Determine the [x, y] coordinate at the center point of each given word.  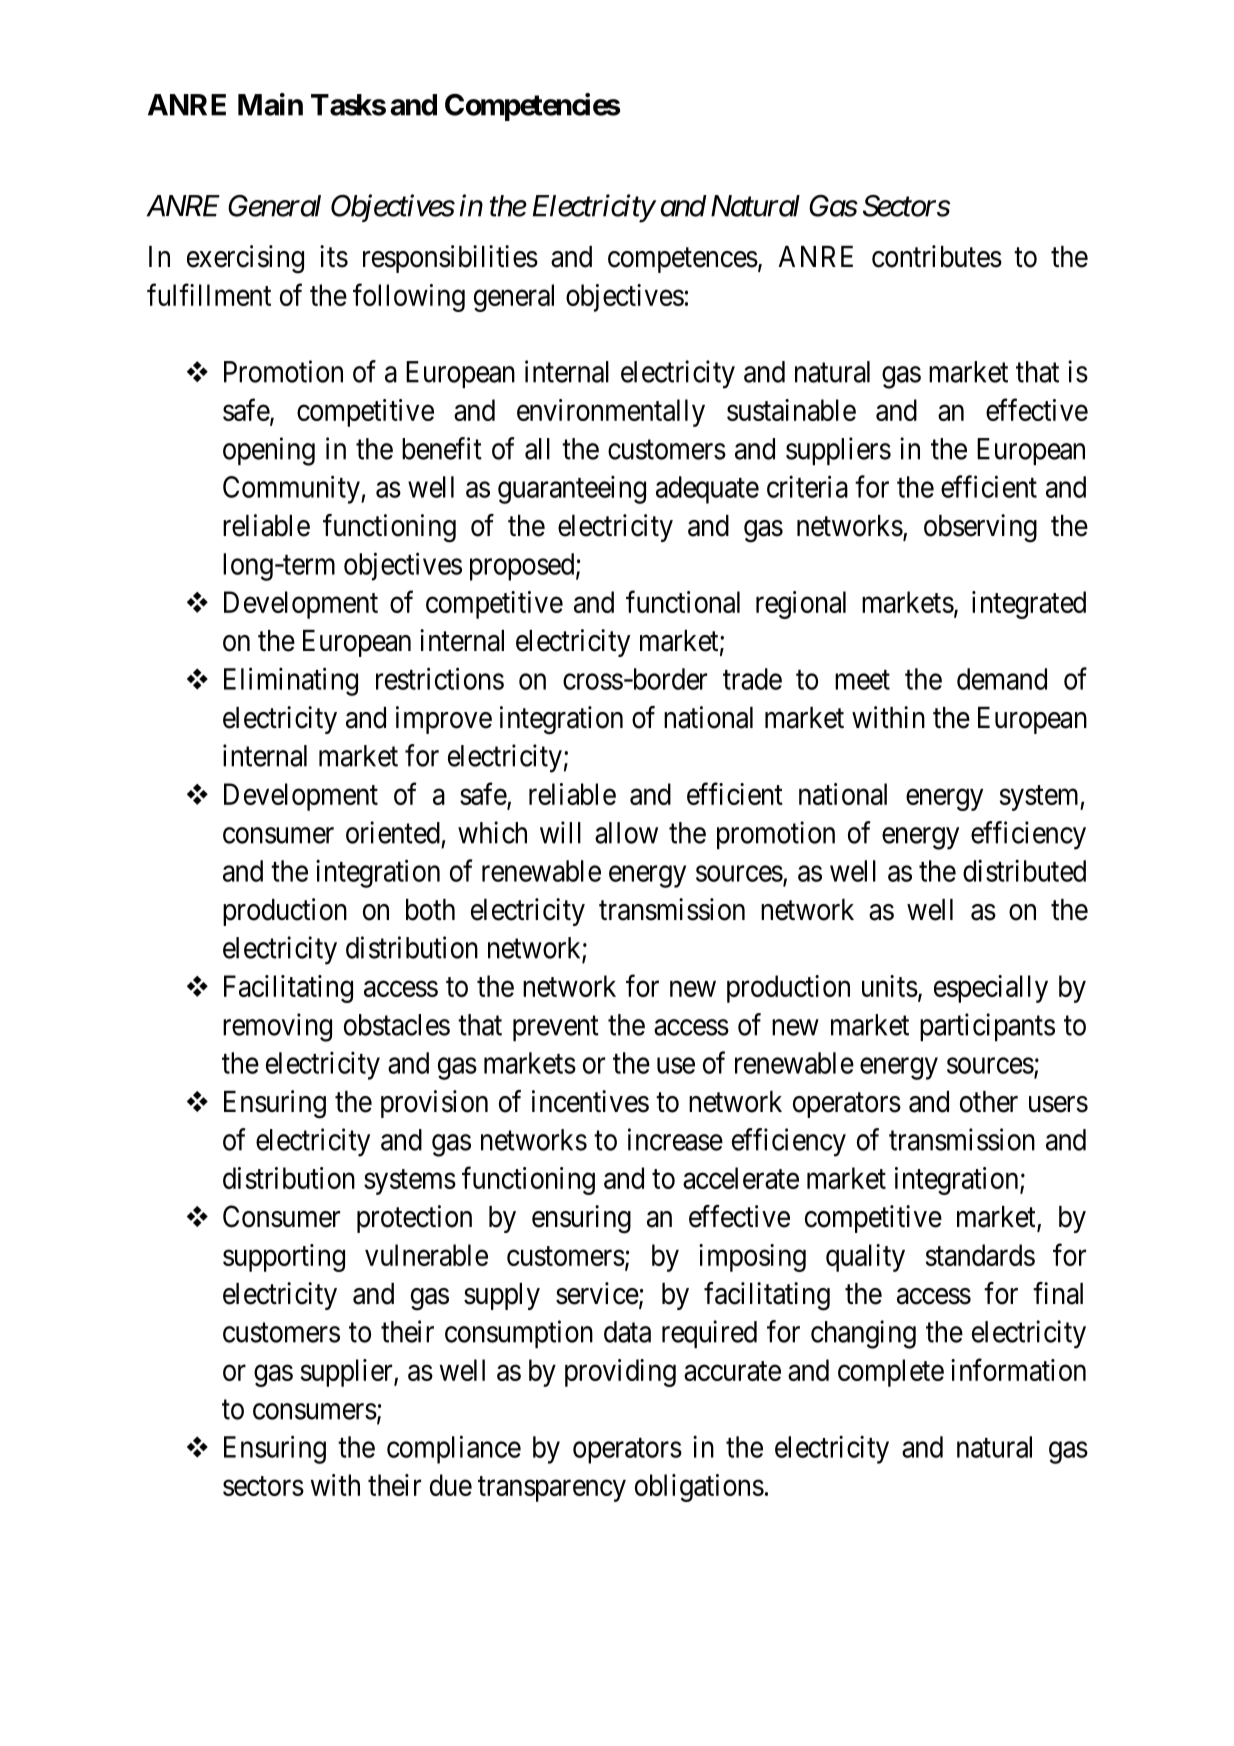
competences [683, 260]
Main [270, 104]
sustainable [791, 410]
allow [626, 833]
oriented [393, 832]
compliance [454, 1449]
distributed [1024, 870]
